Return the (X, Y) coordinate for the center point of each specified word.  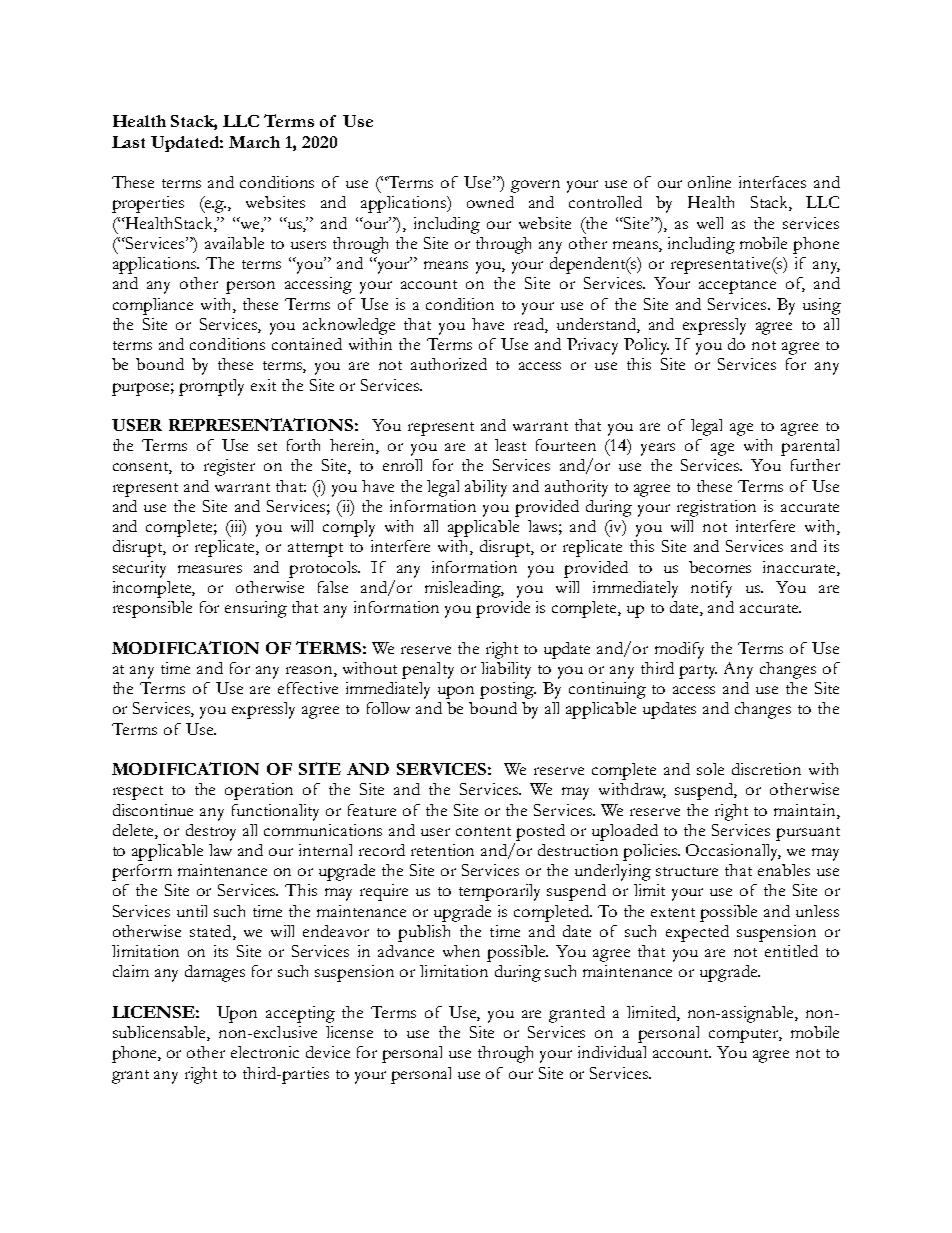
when (461, 951)
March (254, 142)
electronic (265, 1052)
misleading (464, 589)
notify (711, 589)
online (709, 182)
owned (490, 202)
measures (210, 569)
